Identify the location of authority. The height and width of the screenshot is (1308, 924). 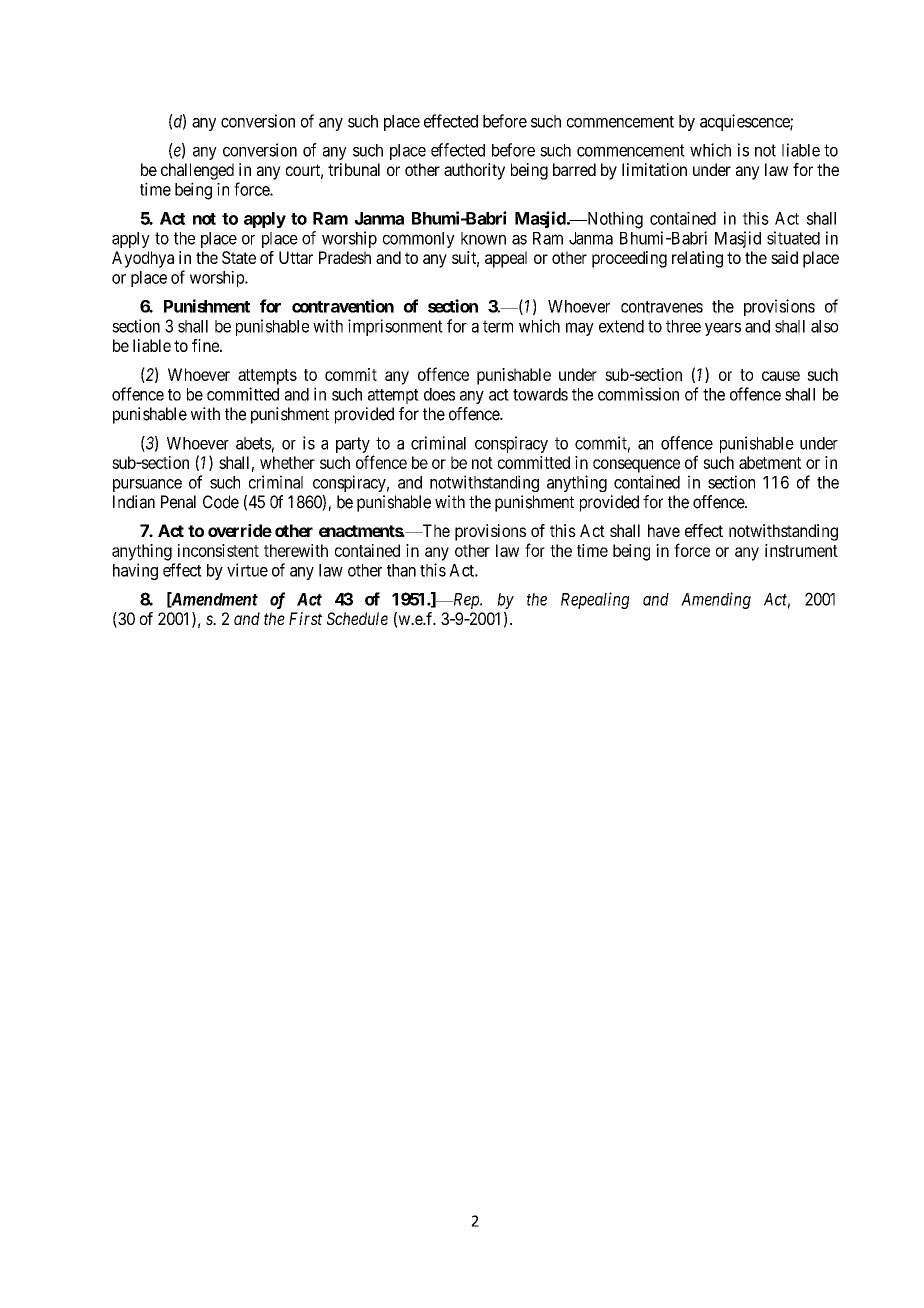
(474, 171).
